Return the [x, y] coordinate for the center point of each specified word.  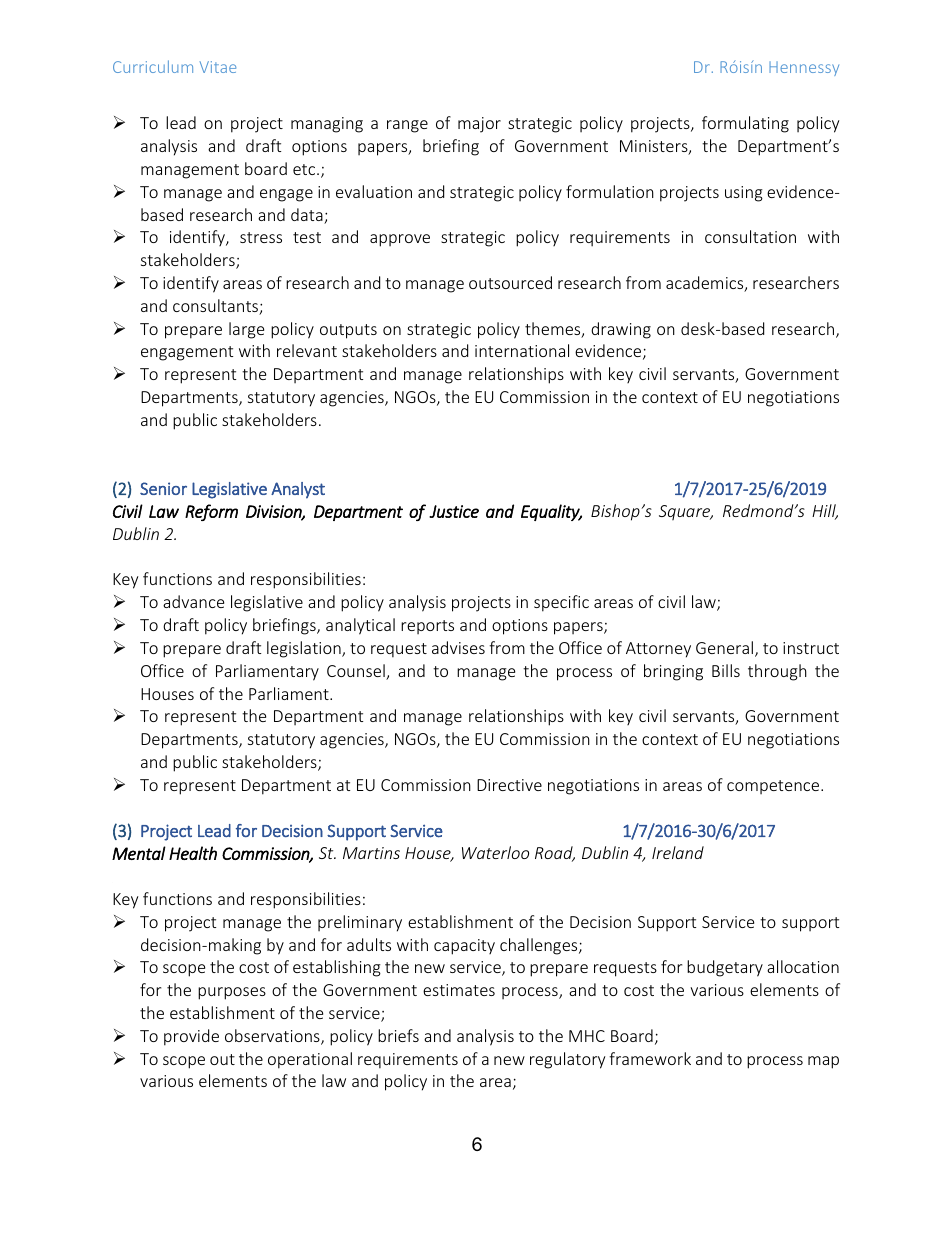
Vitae [218, 67]
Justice [454, 511]
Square [686, 512]
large [246, 330]
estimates [459, 990]
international [522, 350]
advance [193, 601]
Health [193, 853]
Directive [509, 785]
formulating [745, 124]
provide [191, 1037]
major [479, 125]
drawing [621, 330]
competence [774, 787]
